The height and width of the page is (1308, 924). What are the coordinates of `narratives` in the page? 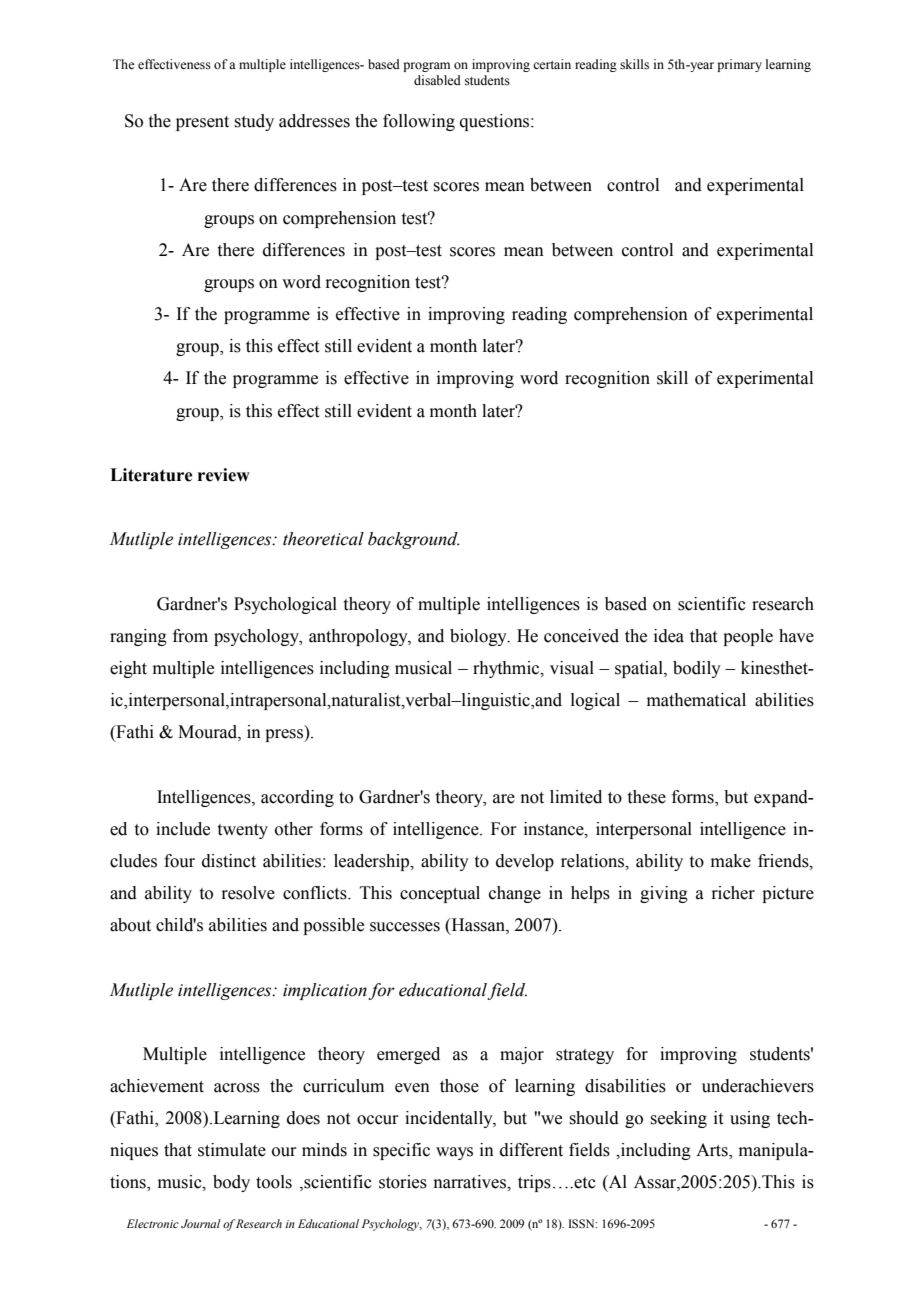 It's located at (471, 1182).
